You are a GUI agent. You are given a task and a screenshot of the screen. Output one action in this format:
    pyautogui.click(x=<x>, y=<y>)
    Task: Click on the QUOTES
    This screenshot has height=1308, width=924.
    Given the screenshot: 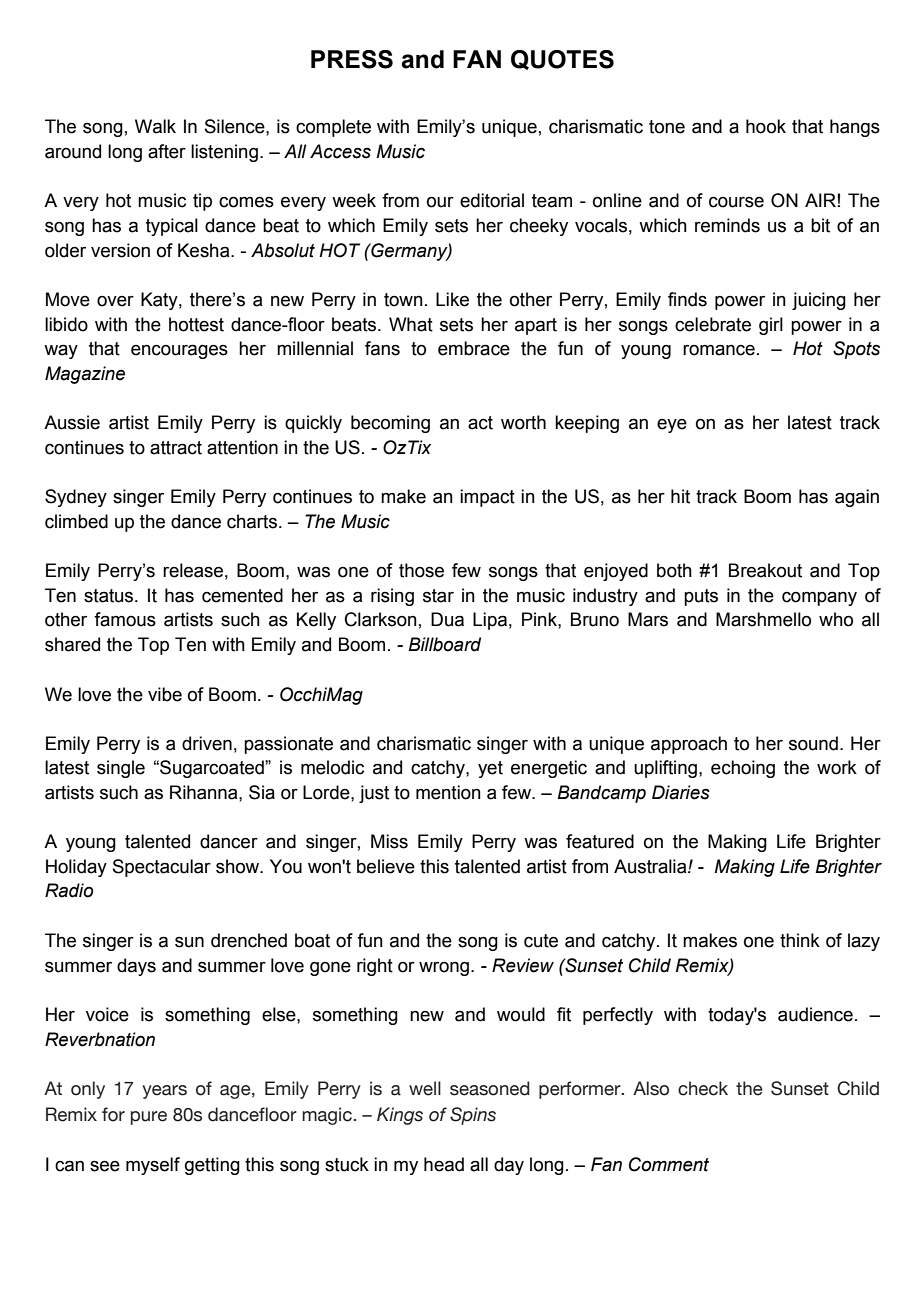 What is the action you would take?
    pyautogui.click(x=562, y=60)
